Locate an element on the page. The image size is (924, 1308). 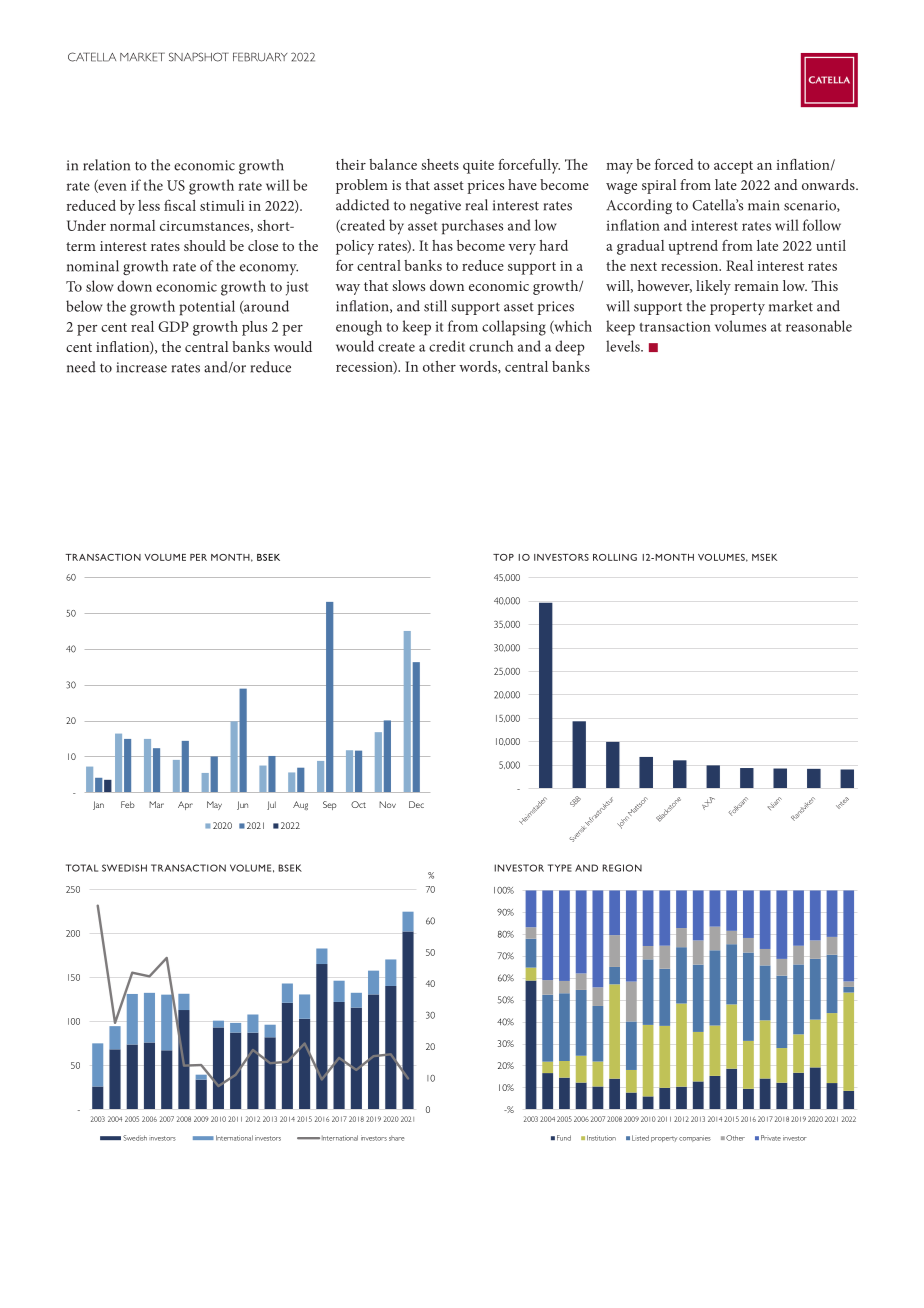
reasonable is located at coordinates (819, 326).
